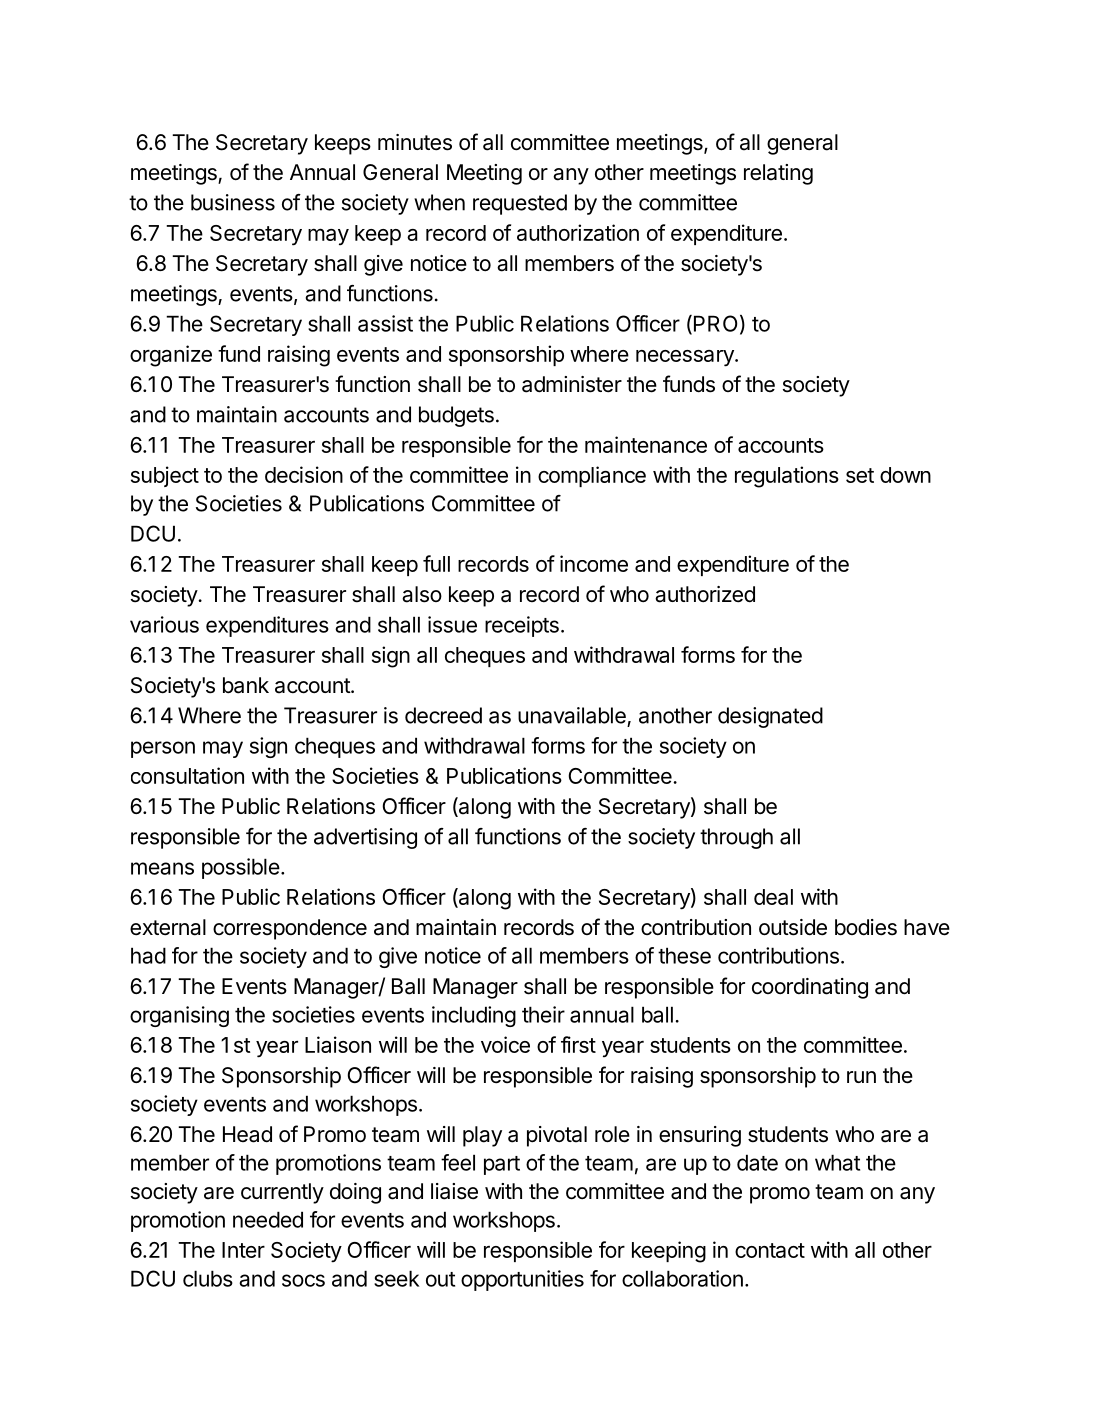  What do you see at coordinates (770, 1250) in the screenshot?
I see `contact` at bounding box center [770, 1250].
